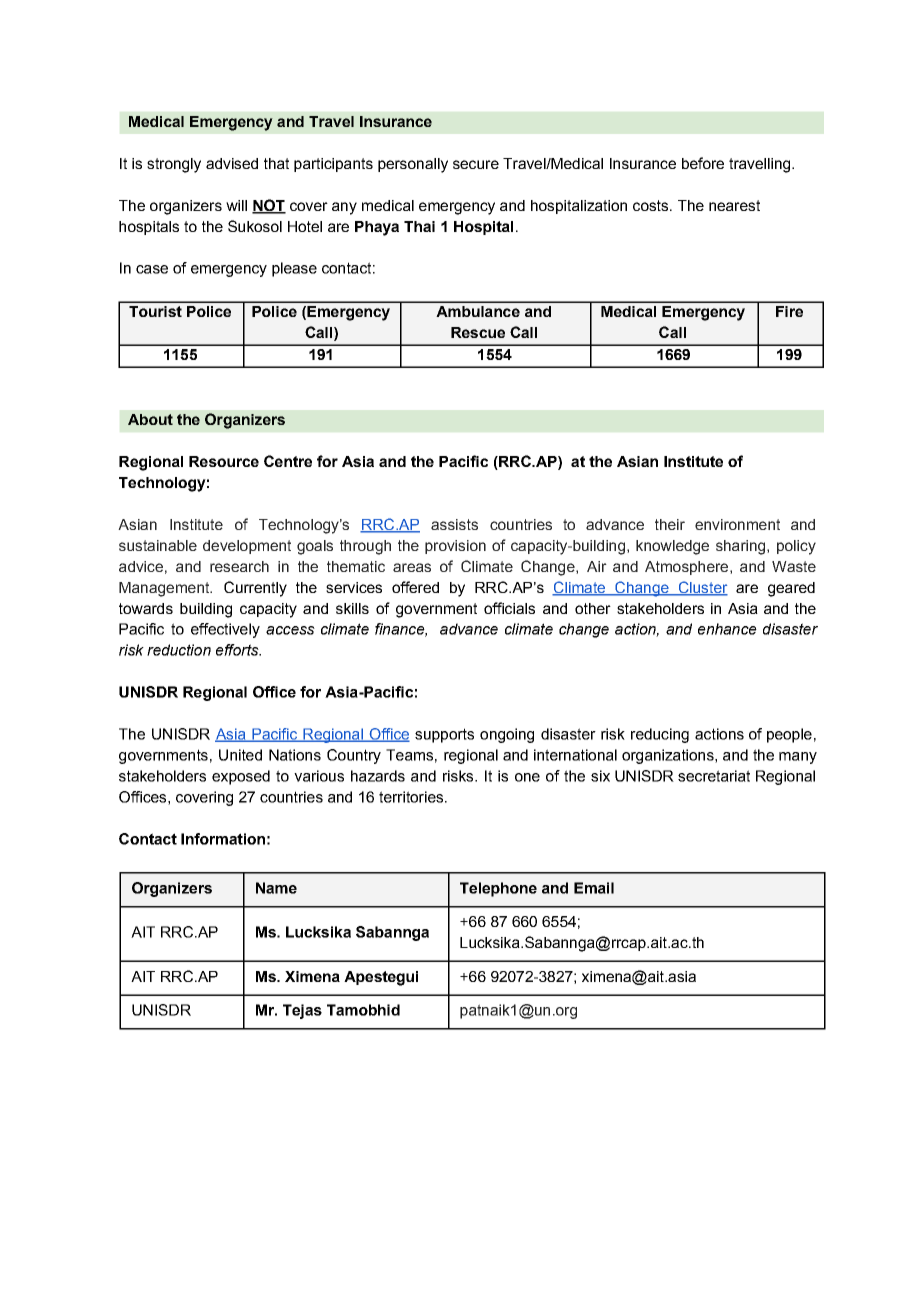 Image resolution: width=924 pixels, height=1308 pixels. What do you see at coordinates (247, 547) in the screenshot?
I see `development` at bounding box center [247, 547].
